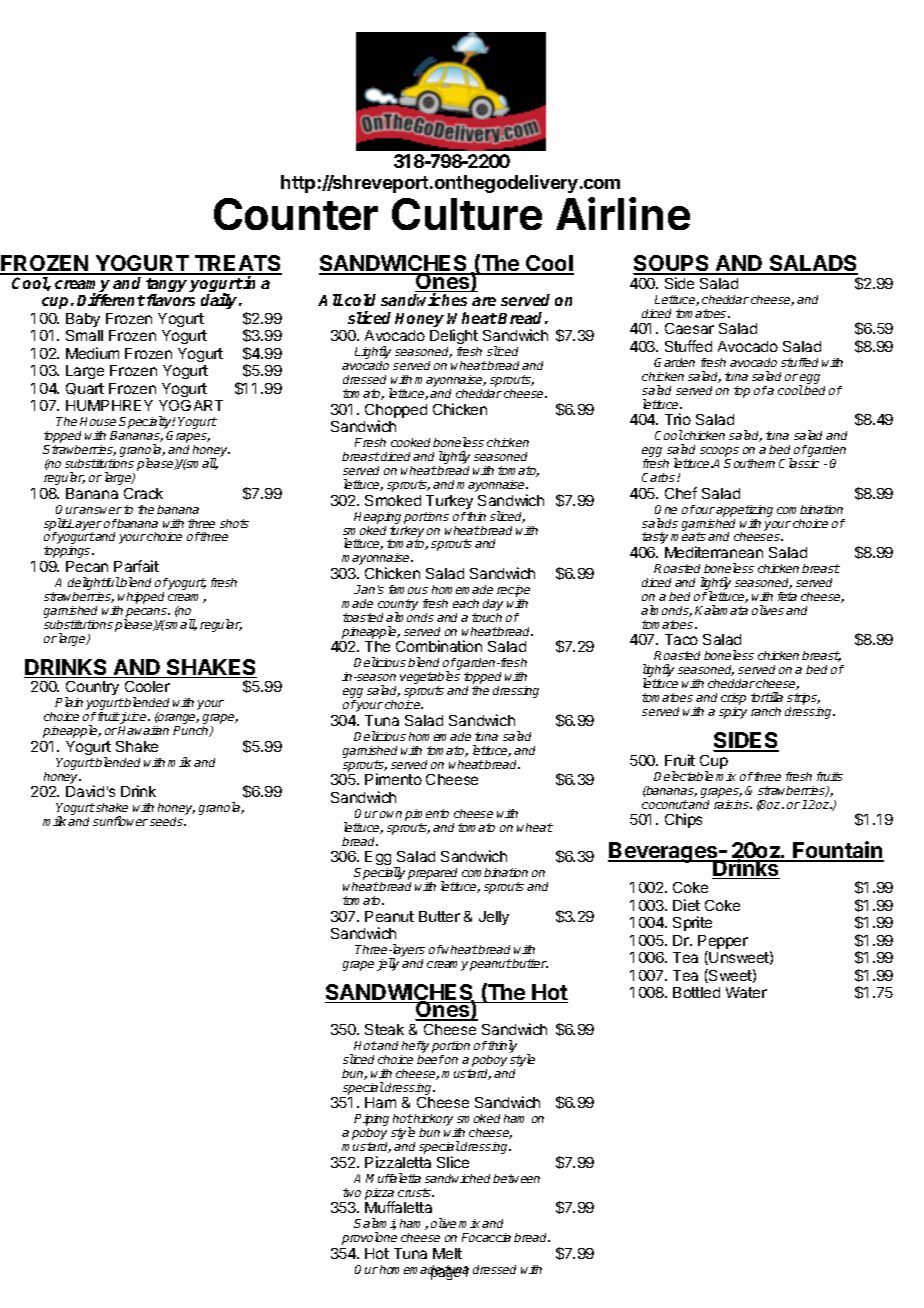 The image size is (924, 1308). What do you see at coordinates (467, 214) in the screenshot?
I see `Culture` at bounding box center [467, 214].
